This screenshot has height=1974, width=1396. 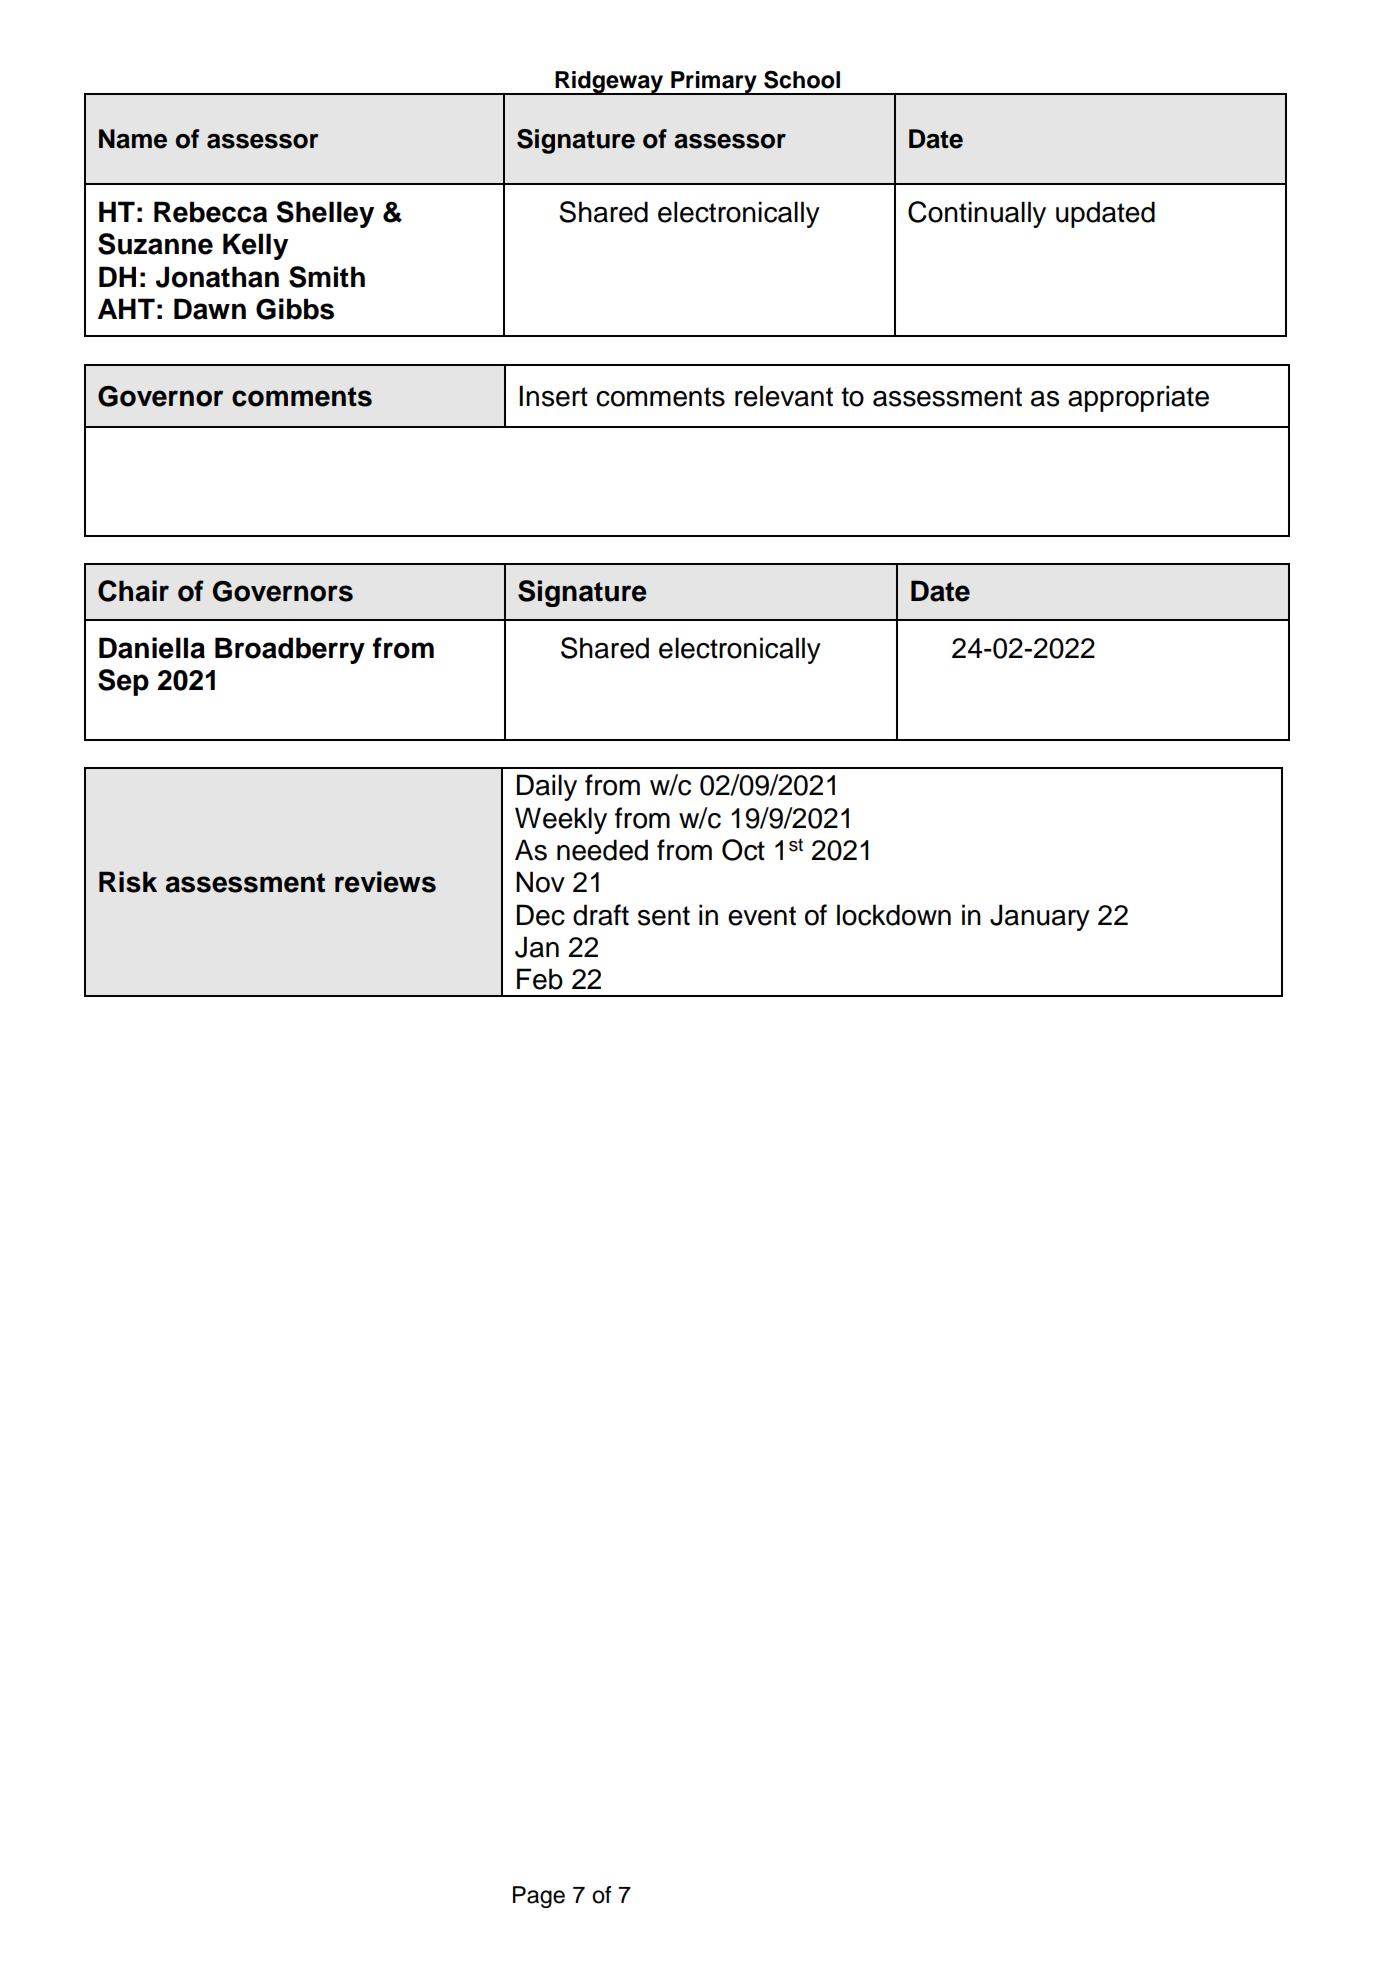 I want to click on Continually, so click(x=977, y=214).
